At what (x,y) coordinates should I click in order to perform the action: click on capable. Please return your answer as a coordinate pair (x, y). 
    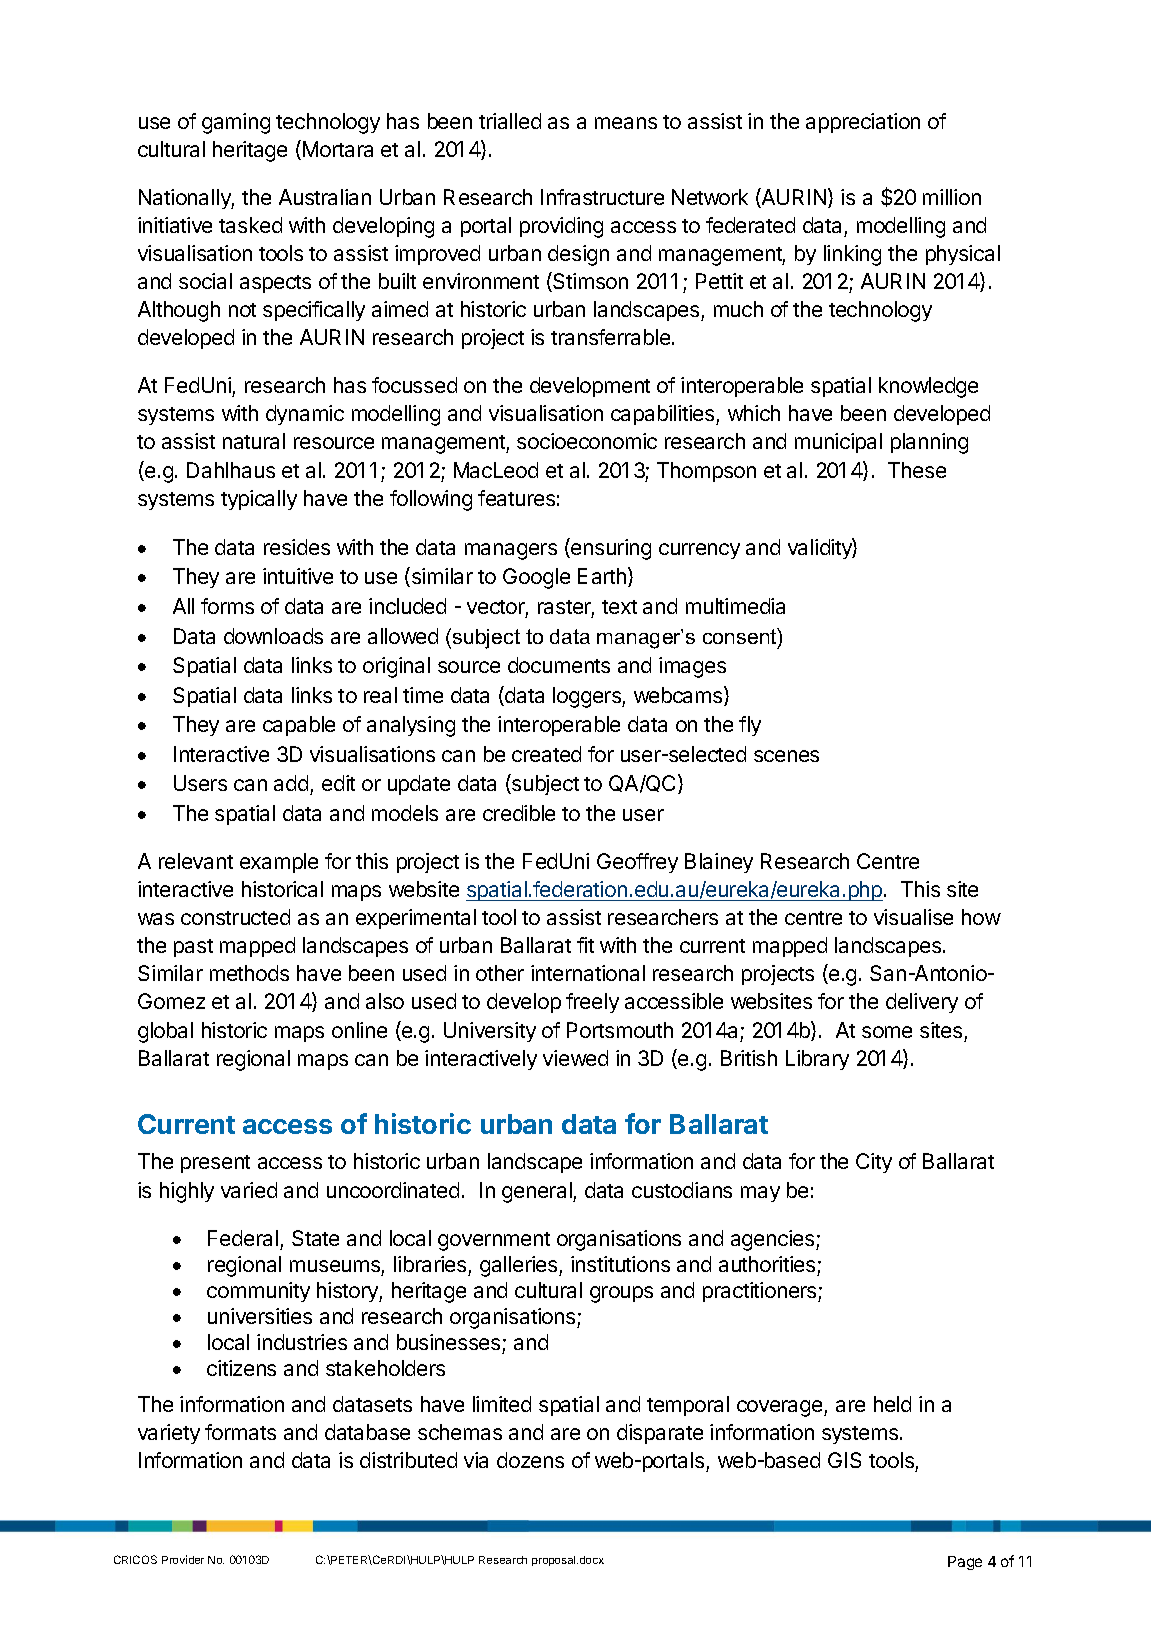
    Looking at the image, I should click on (299, 726).
